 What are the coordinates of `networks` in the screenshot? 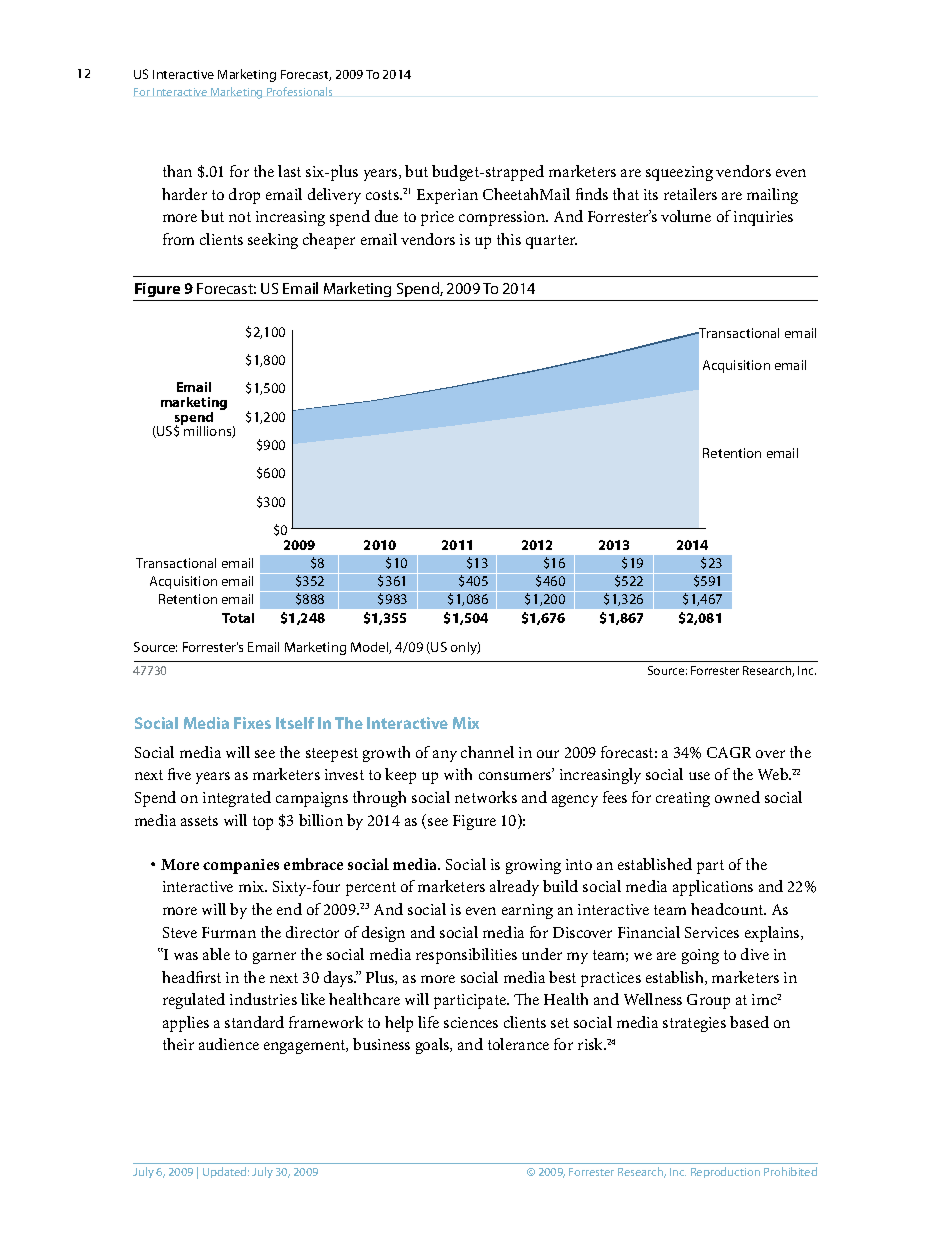 It's located at (486, 797).
